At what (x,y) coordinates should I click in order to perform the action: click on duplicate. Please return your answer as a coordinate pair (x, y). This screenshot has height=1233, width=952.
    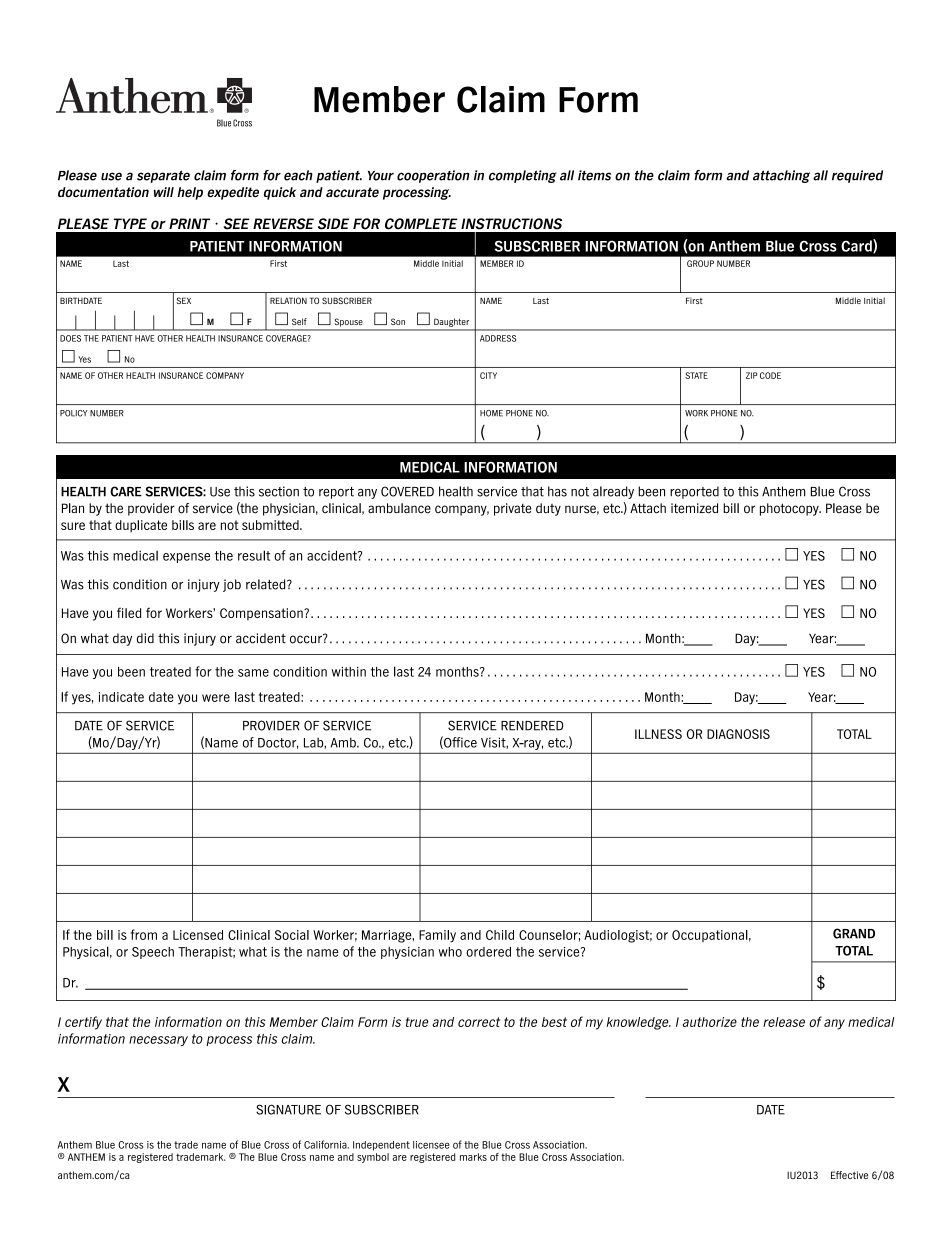
    Looking at the image, I should click on (141, 526).
